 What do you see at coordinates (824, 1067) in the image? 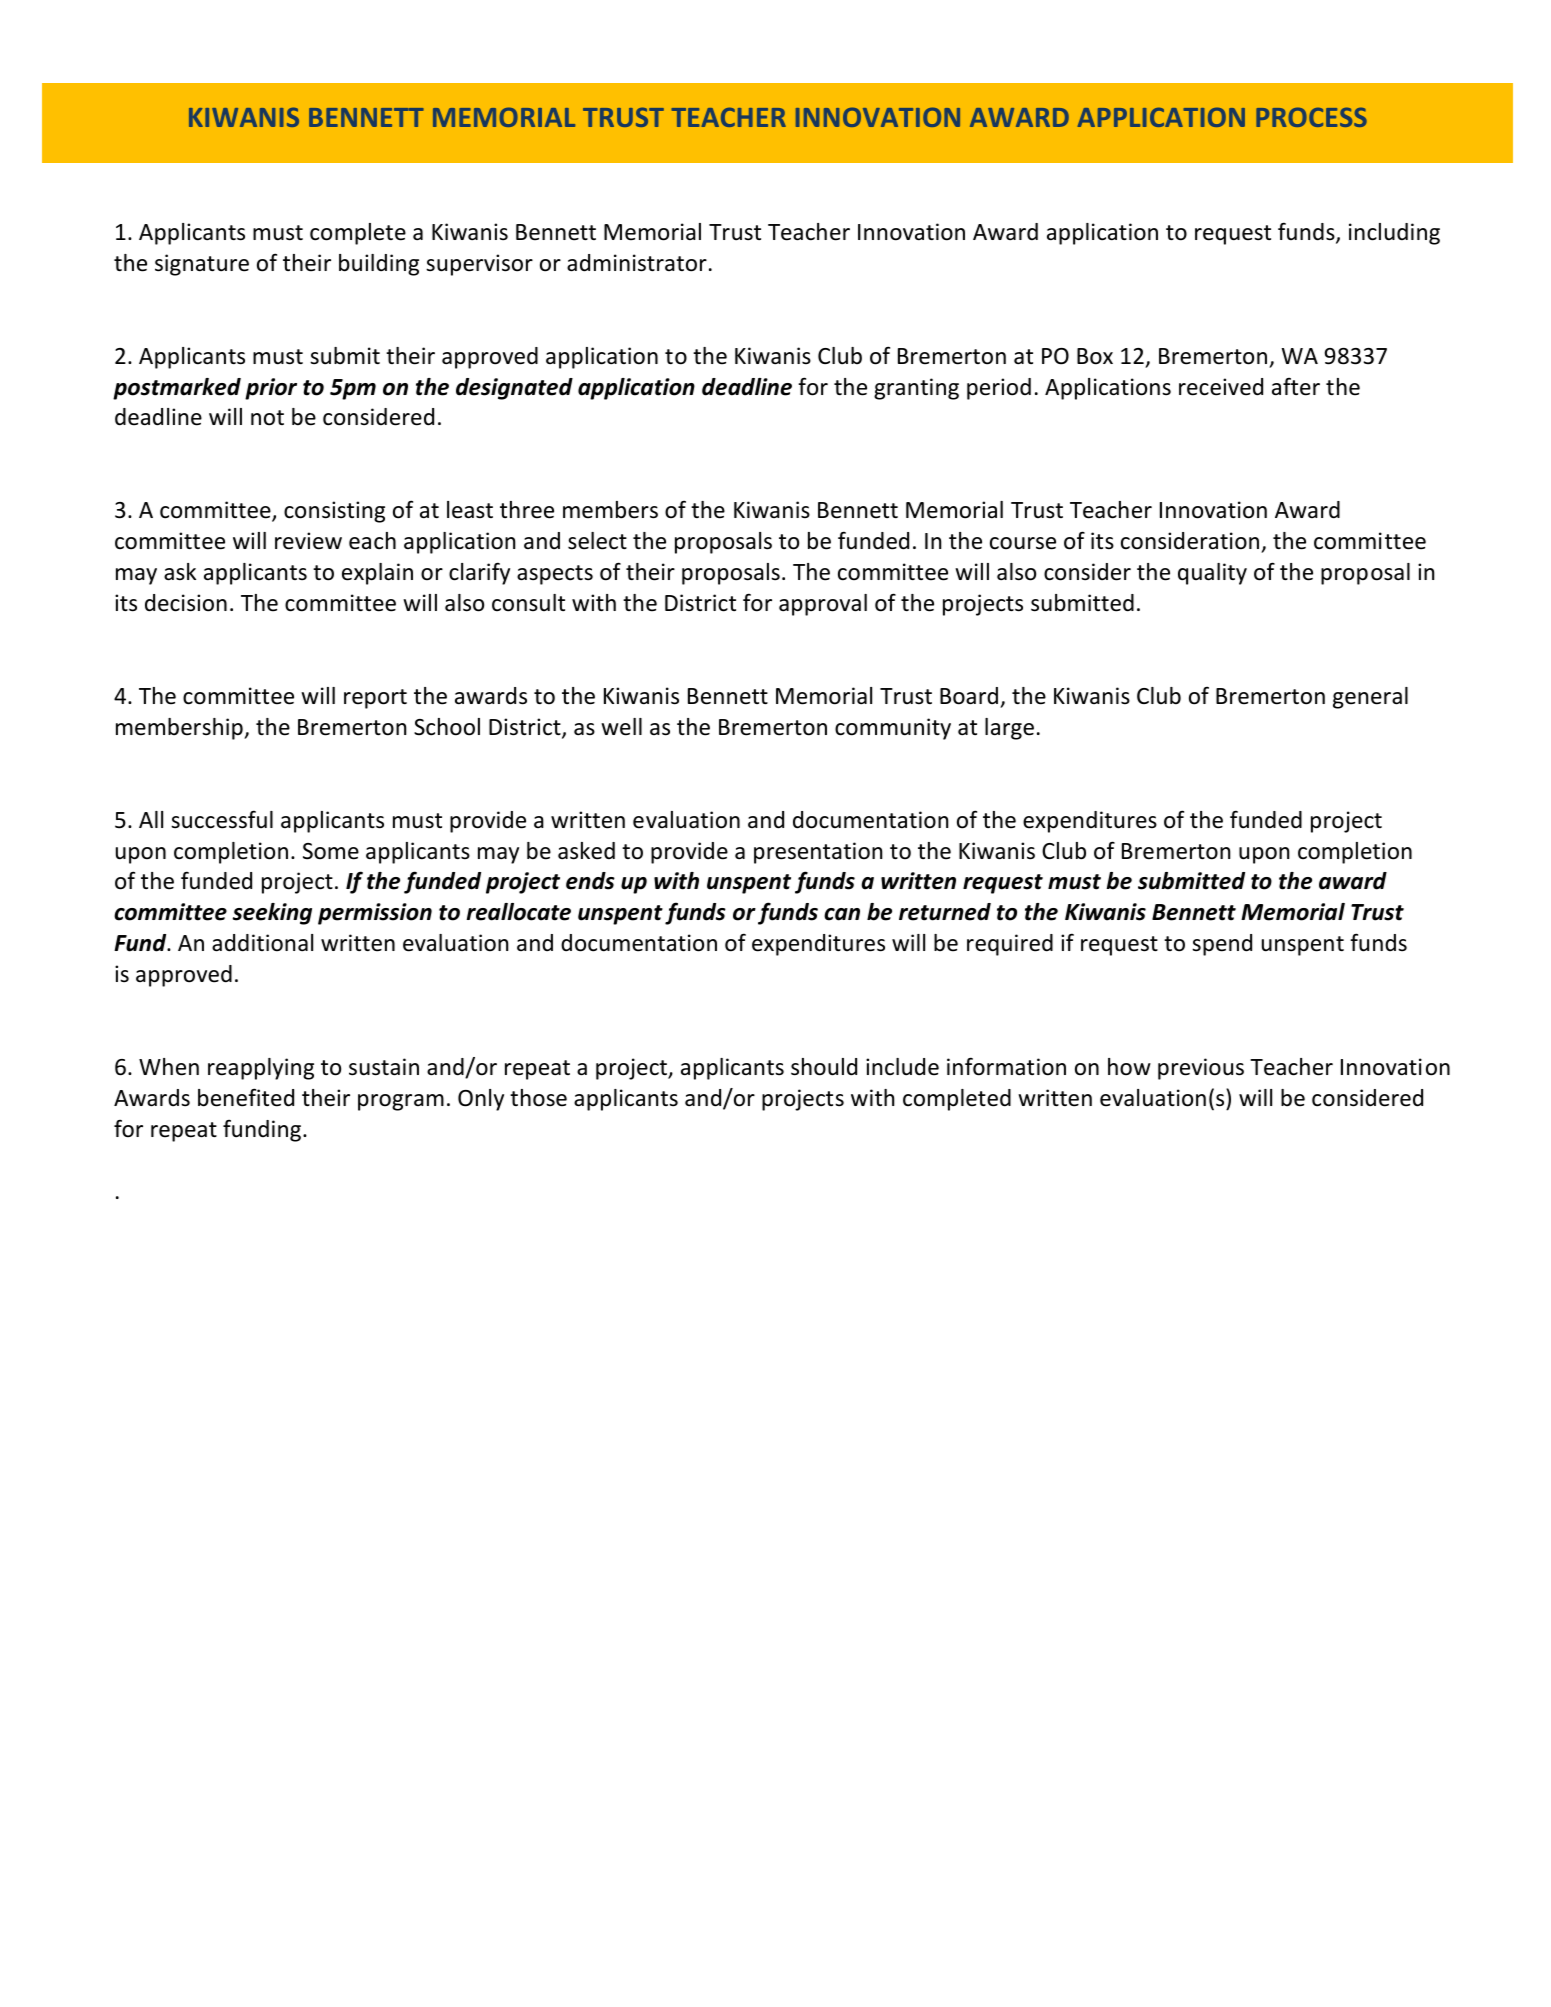
I see `should` at bounding box center [824, 1067].
